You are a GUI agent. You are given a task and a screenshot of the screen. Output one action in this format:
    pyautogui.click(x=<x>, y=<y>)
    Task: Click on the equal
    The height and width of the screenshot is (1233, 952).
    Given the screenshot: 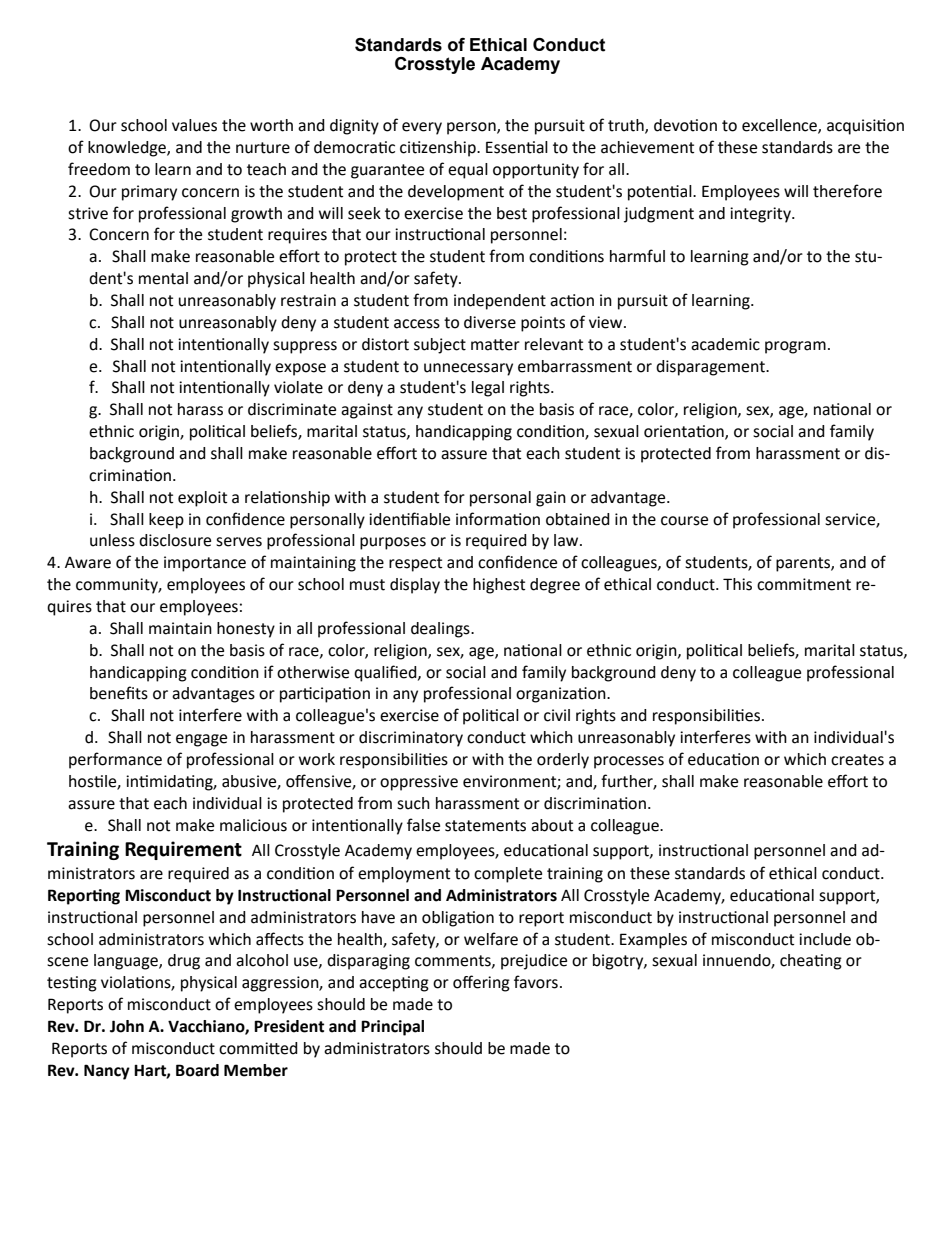 What is the action you would take?
    pyautogui.click(x=468, y=171)
